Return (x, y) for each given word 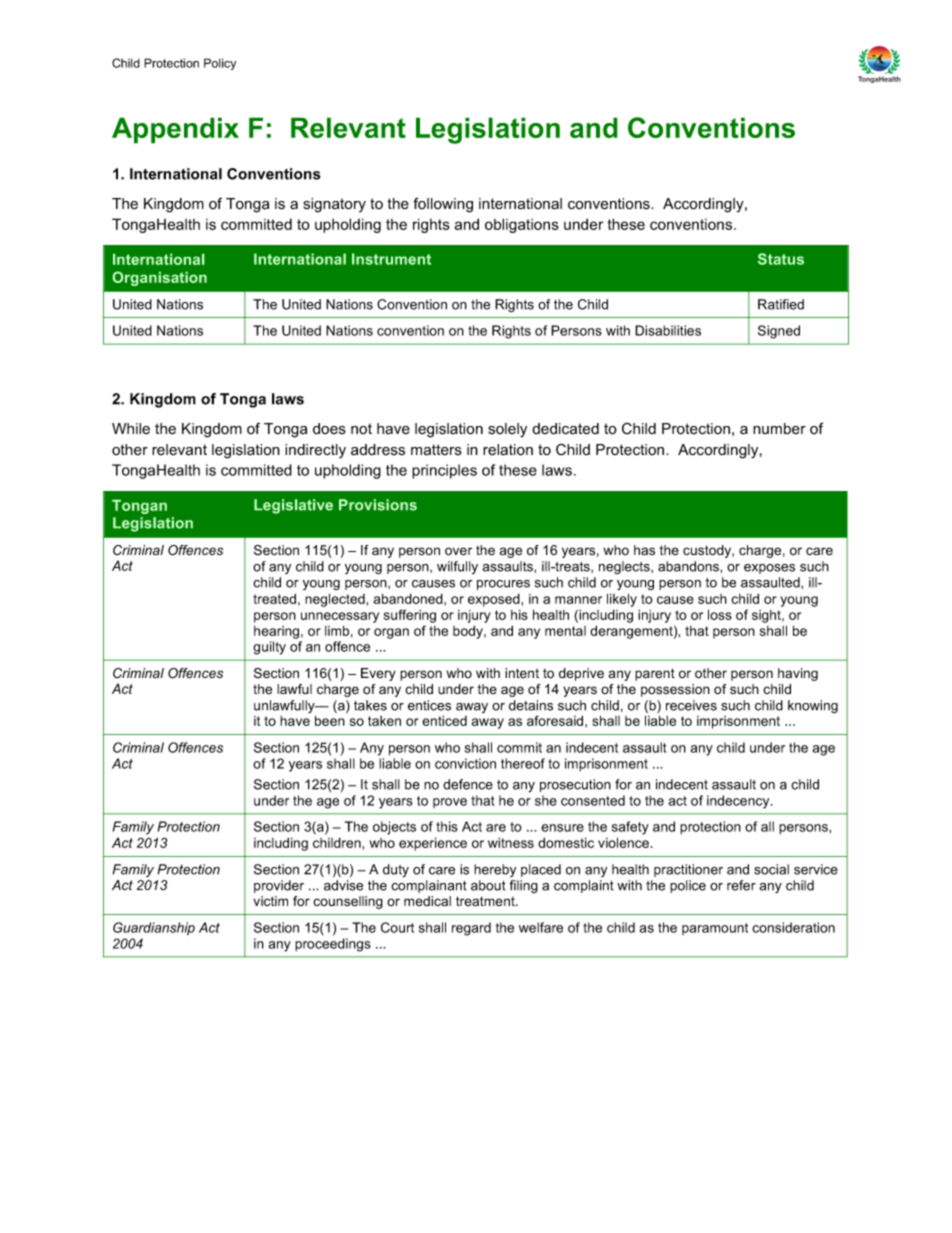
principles (444, 471)
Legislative (293, 506)
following (443, 205)
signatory (334, 205)
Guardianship (154, 928)
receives (691, 705)
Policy (220, 64)
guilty (269, 648)
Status (781, 259)
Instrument (391, 259)
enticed (444, 720)
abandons (689, 566)
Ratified (781, 304)
